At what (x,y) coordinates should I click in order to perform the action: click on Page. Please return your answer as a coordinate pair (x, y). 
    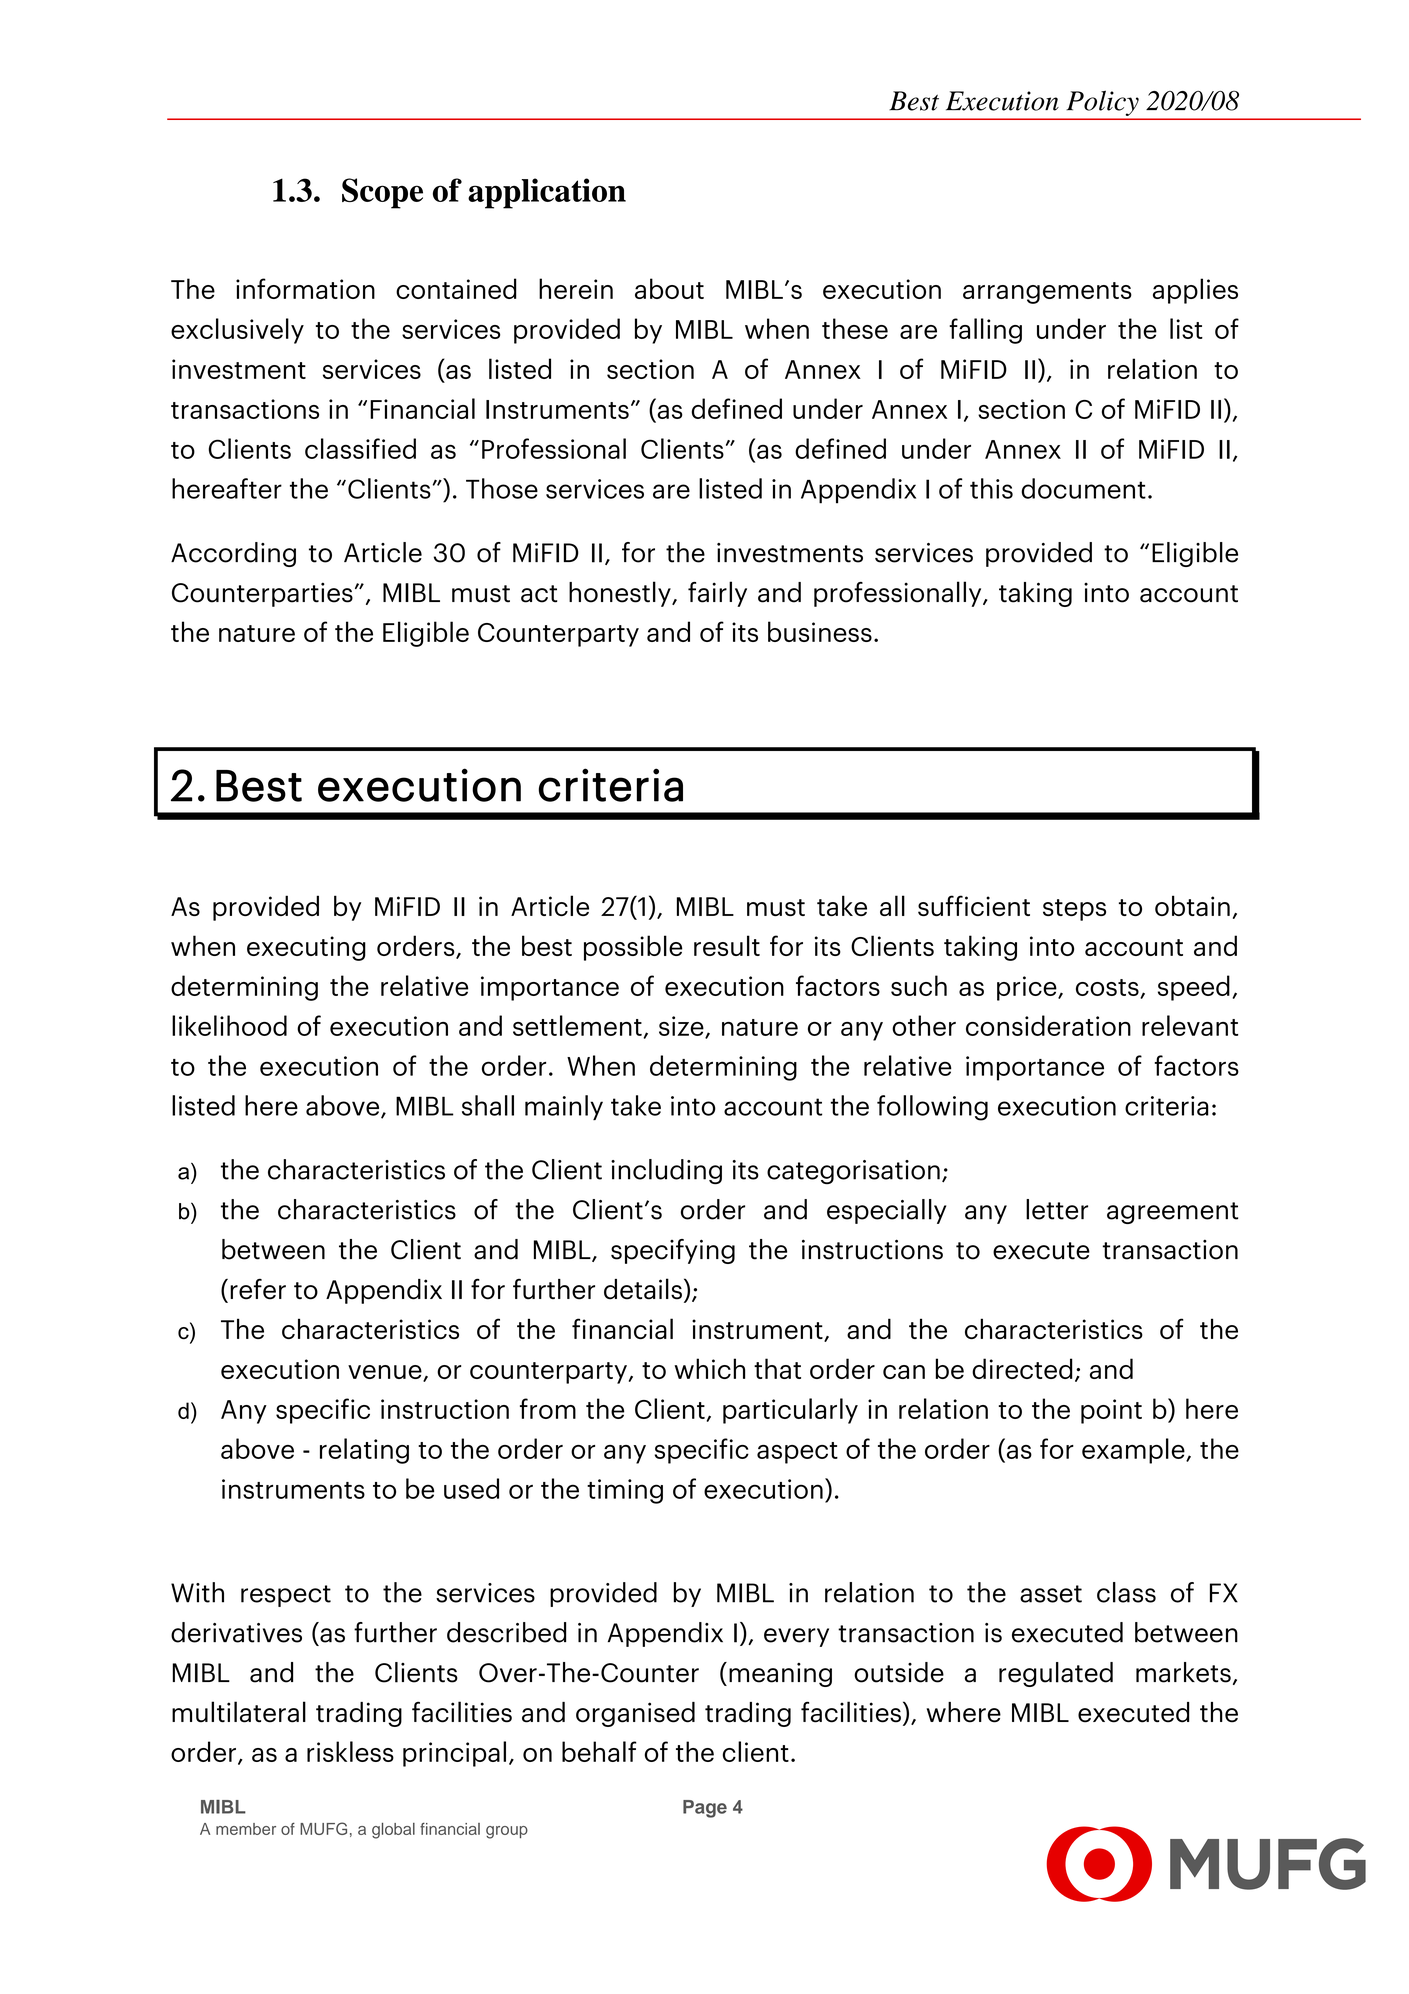
    Looking at the image, I should click on (705, 1809).
